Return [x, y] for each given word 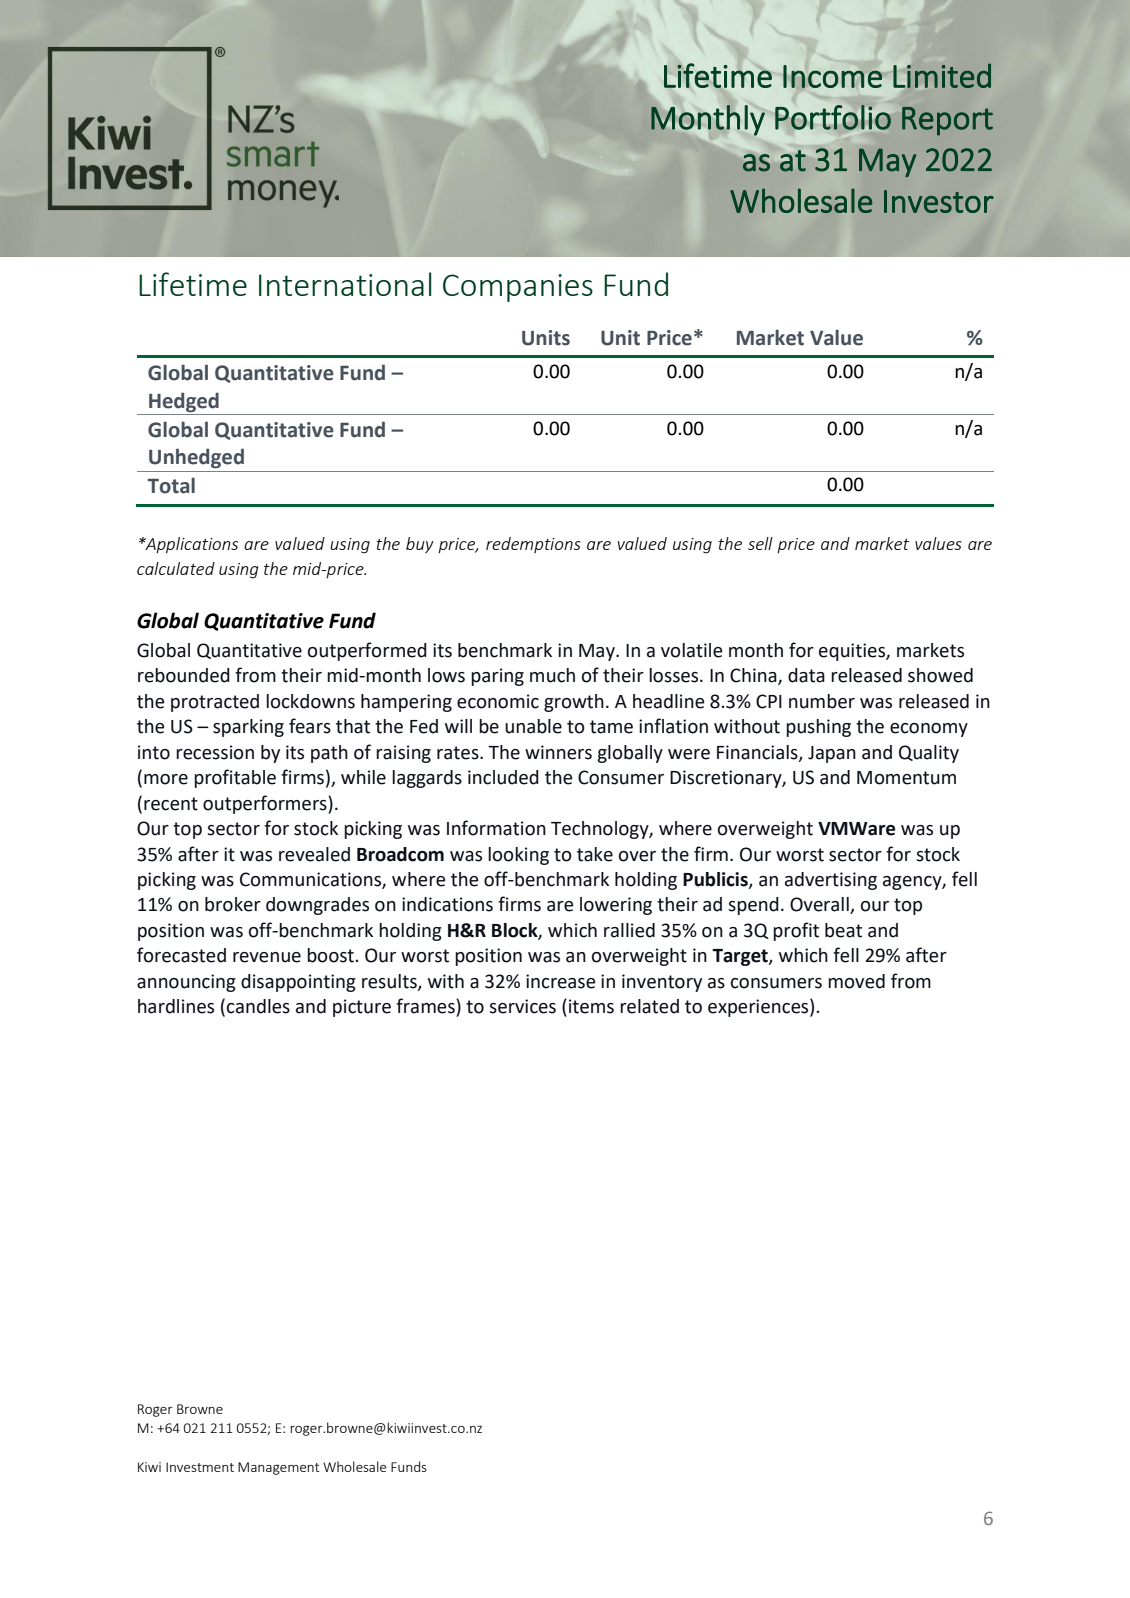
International [345, 284]
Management [278, 1468]
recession [215, 752]
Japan [832, 754]
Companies [518, 288]
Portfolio [833, 117]
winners [558, 752]
